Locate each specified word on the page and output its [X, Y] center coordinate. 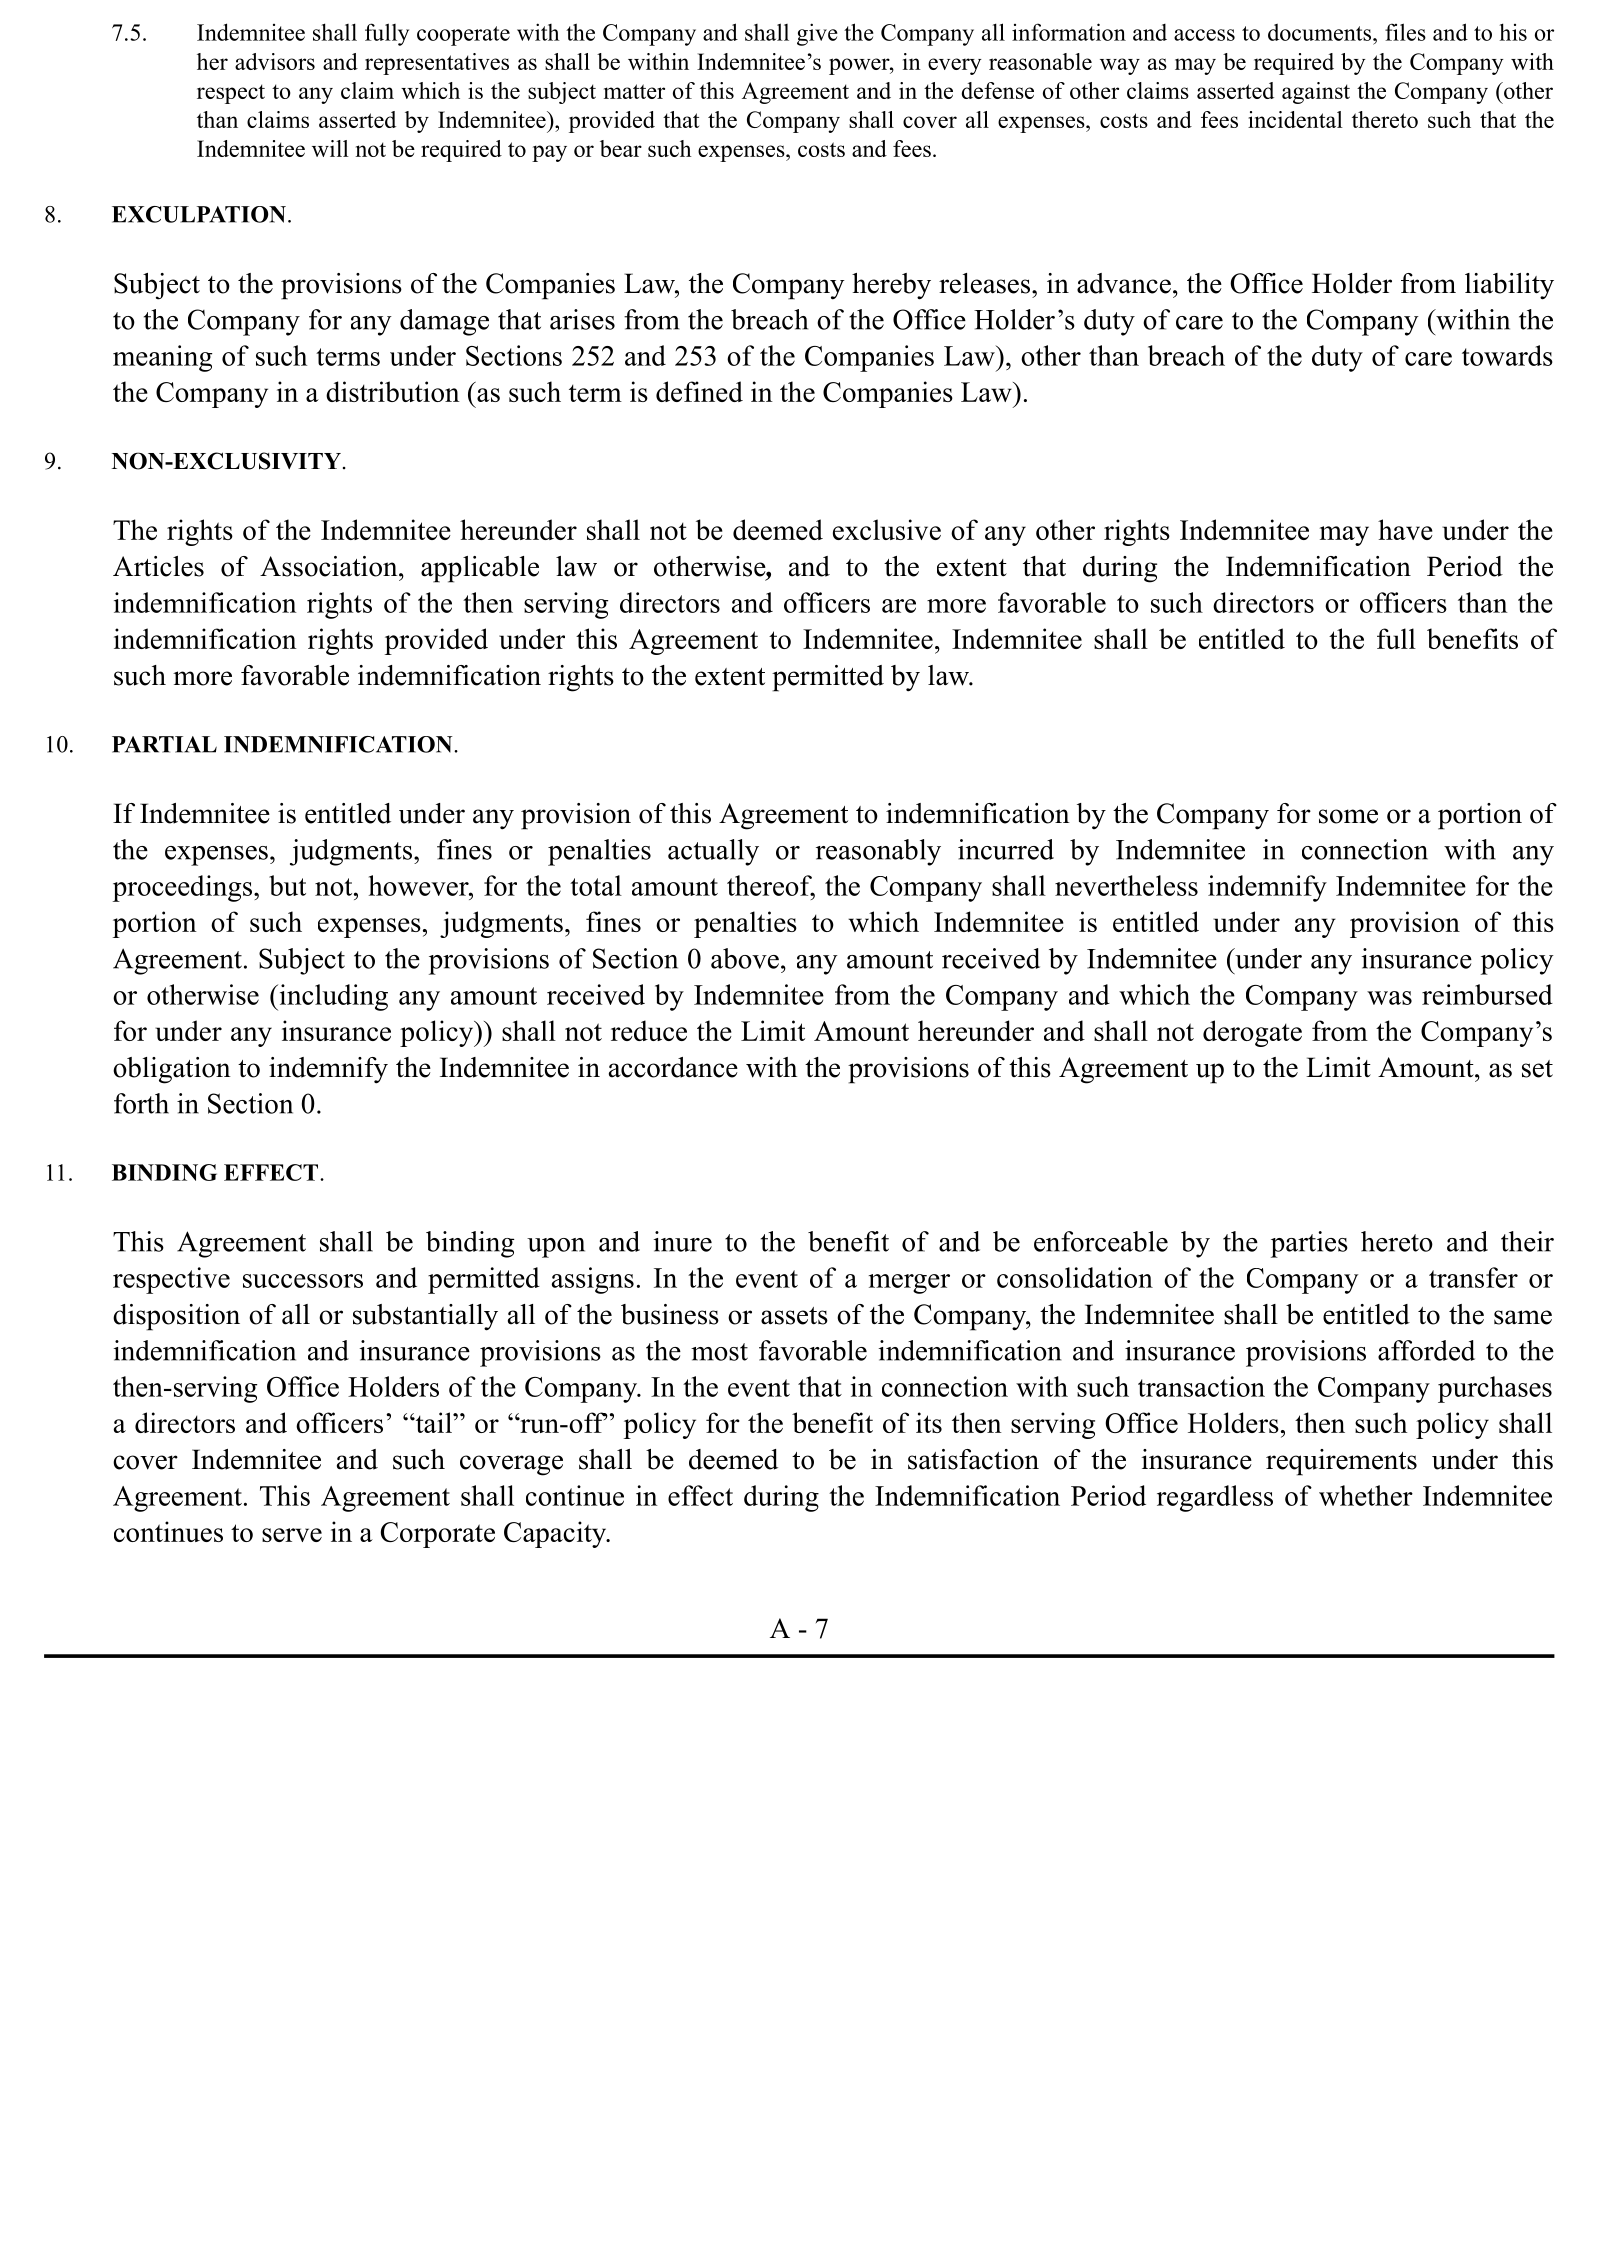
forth [141, 1103]
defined [699, 391]
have [1405, 529]
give [817, 34]
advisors [275, 61]
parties [1309, 1244]
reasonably [878, 852]
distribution [393, 391]
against [1316, 93]
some [1348, 816]
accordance [673, 1067]
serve [292, 1535]
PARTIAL [164, 744]
